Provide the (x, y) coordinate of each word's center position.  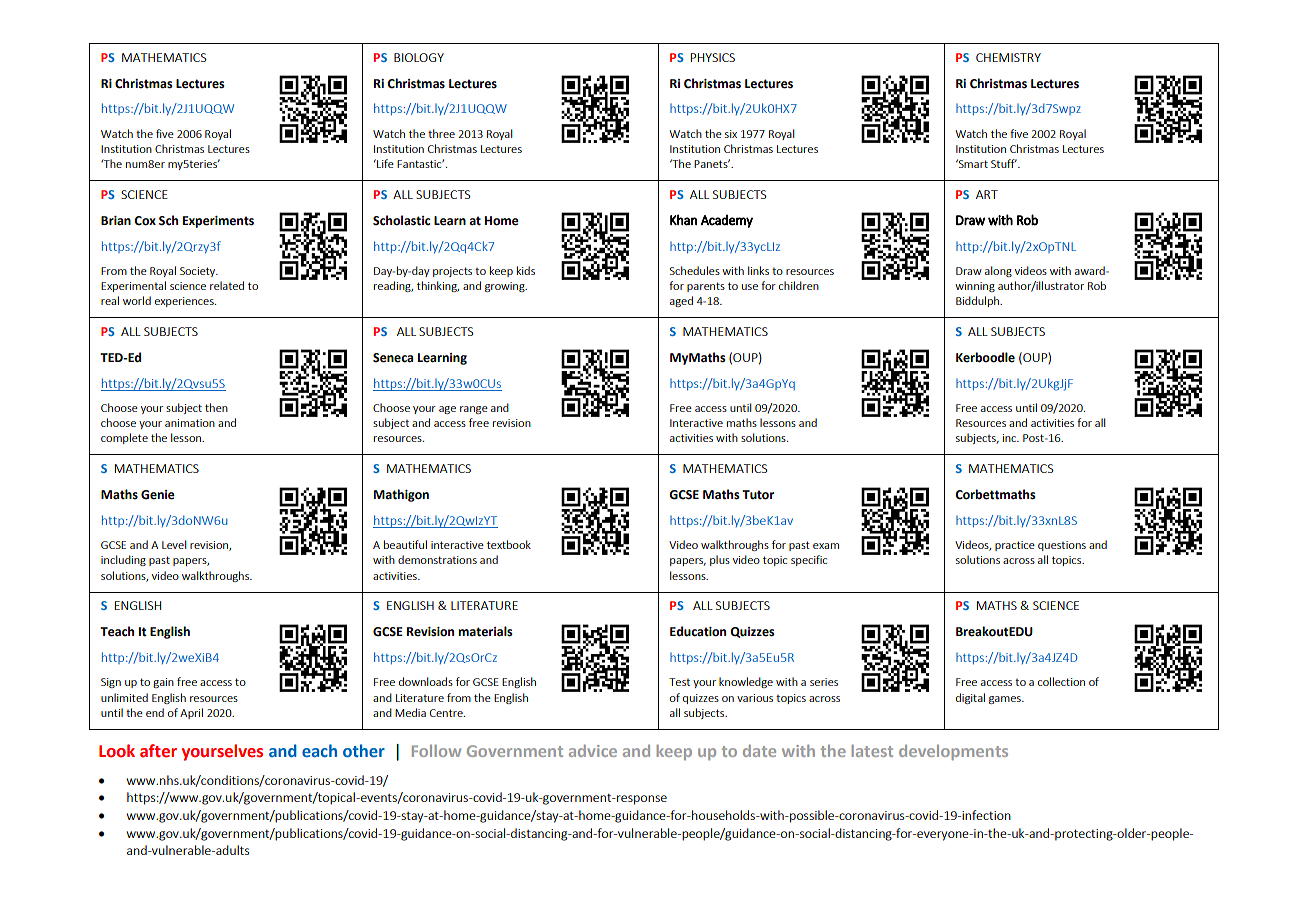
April (191, 713)
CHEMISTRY (1008, 57)
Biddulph (978, 301)
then (216, 407)
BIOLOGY (419, 57)
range (474, 410)
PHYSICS (713, 57)
